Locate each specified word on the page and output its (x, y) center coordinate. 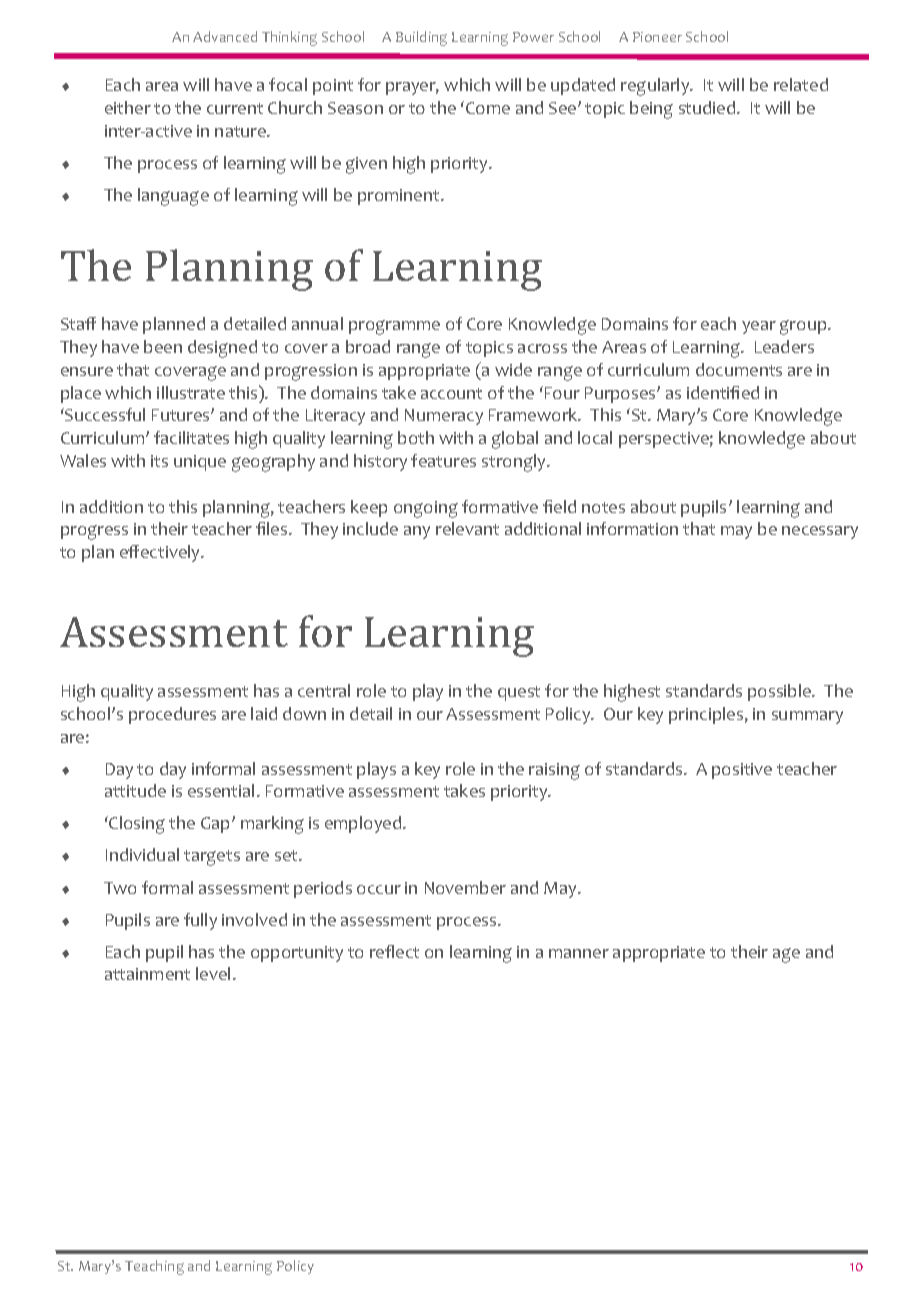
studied (708, 107)
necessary (820, 532)
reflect (394, 951)
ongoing (426, 509)
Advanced (225, 36)
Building (421, 38)
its (159, 461)
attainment (147, 974)
